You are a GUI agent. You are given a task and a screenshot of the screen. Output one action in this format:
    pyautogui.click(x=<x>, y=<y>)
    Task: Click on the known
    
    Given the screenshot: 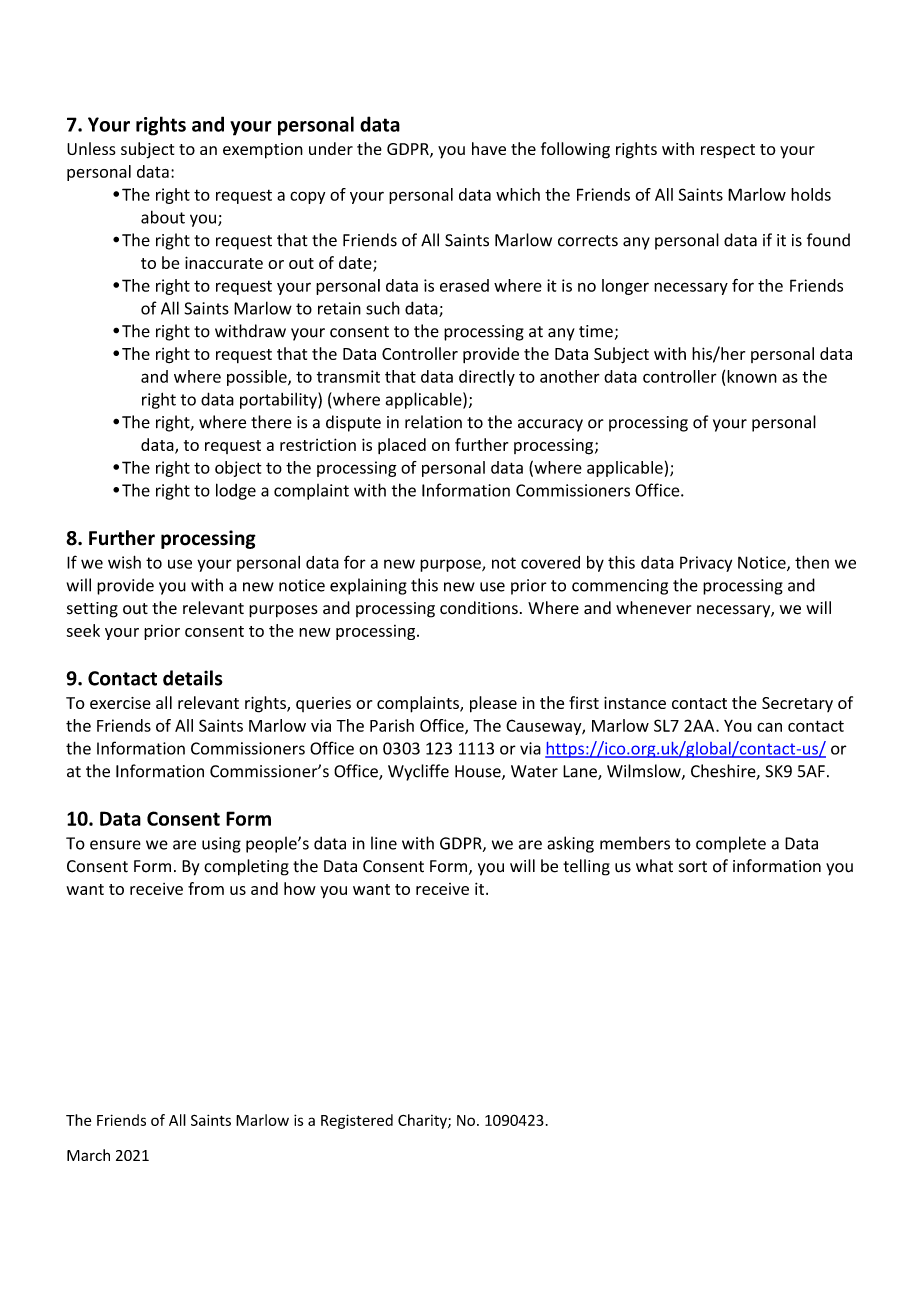 What is the action you would take?
    pyautogui.click(x=752, y=376)
